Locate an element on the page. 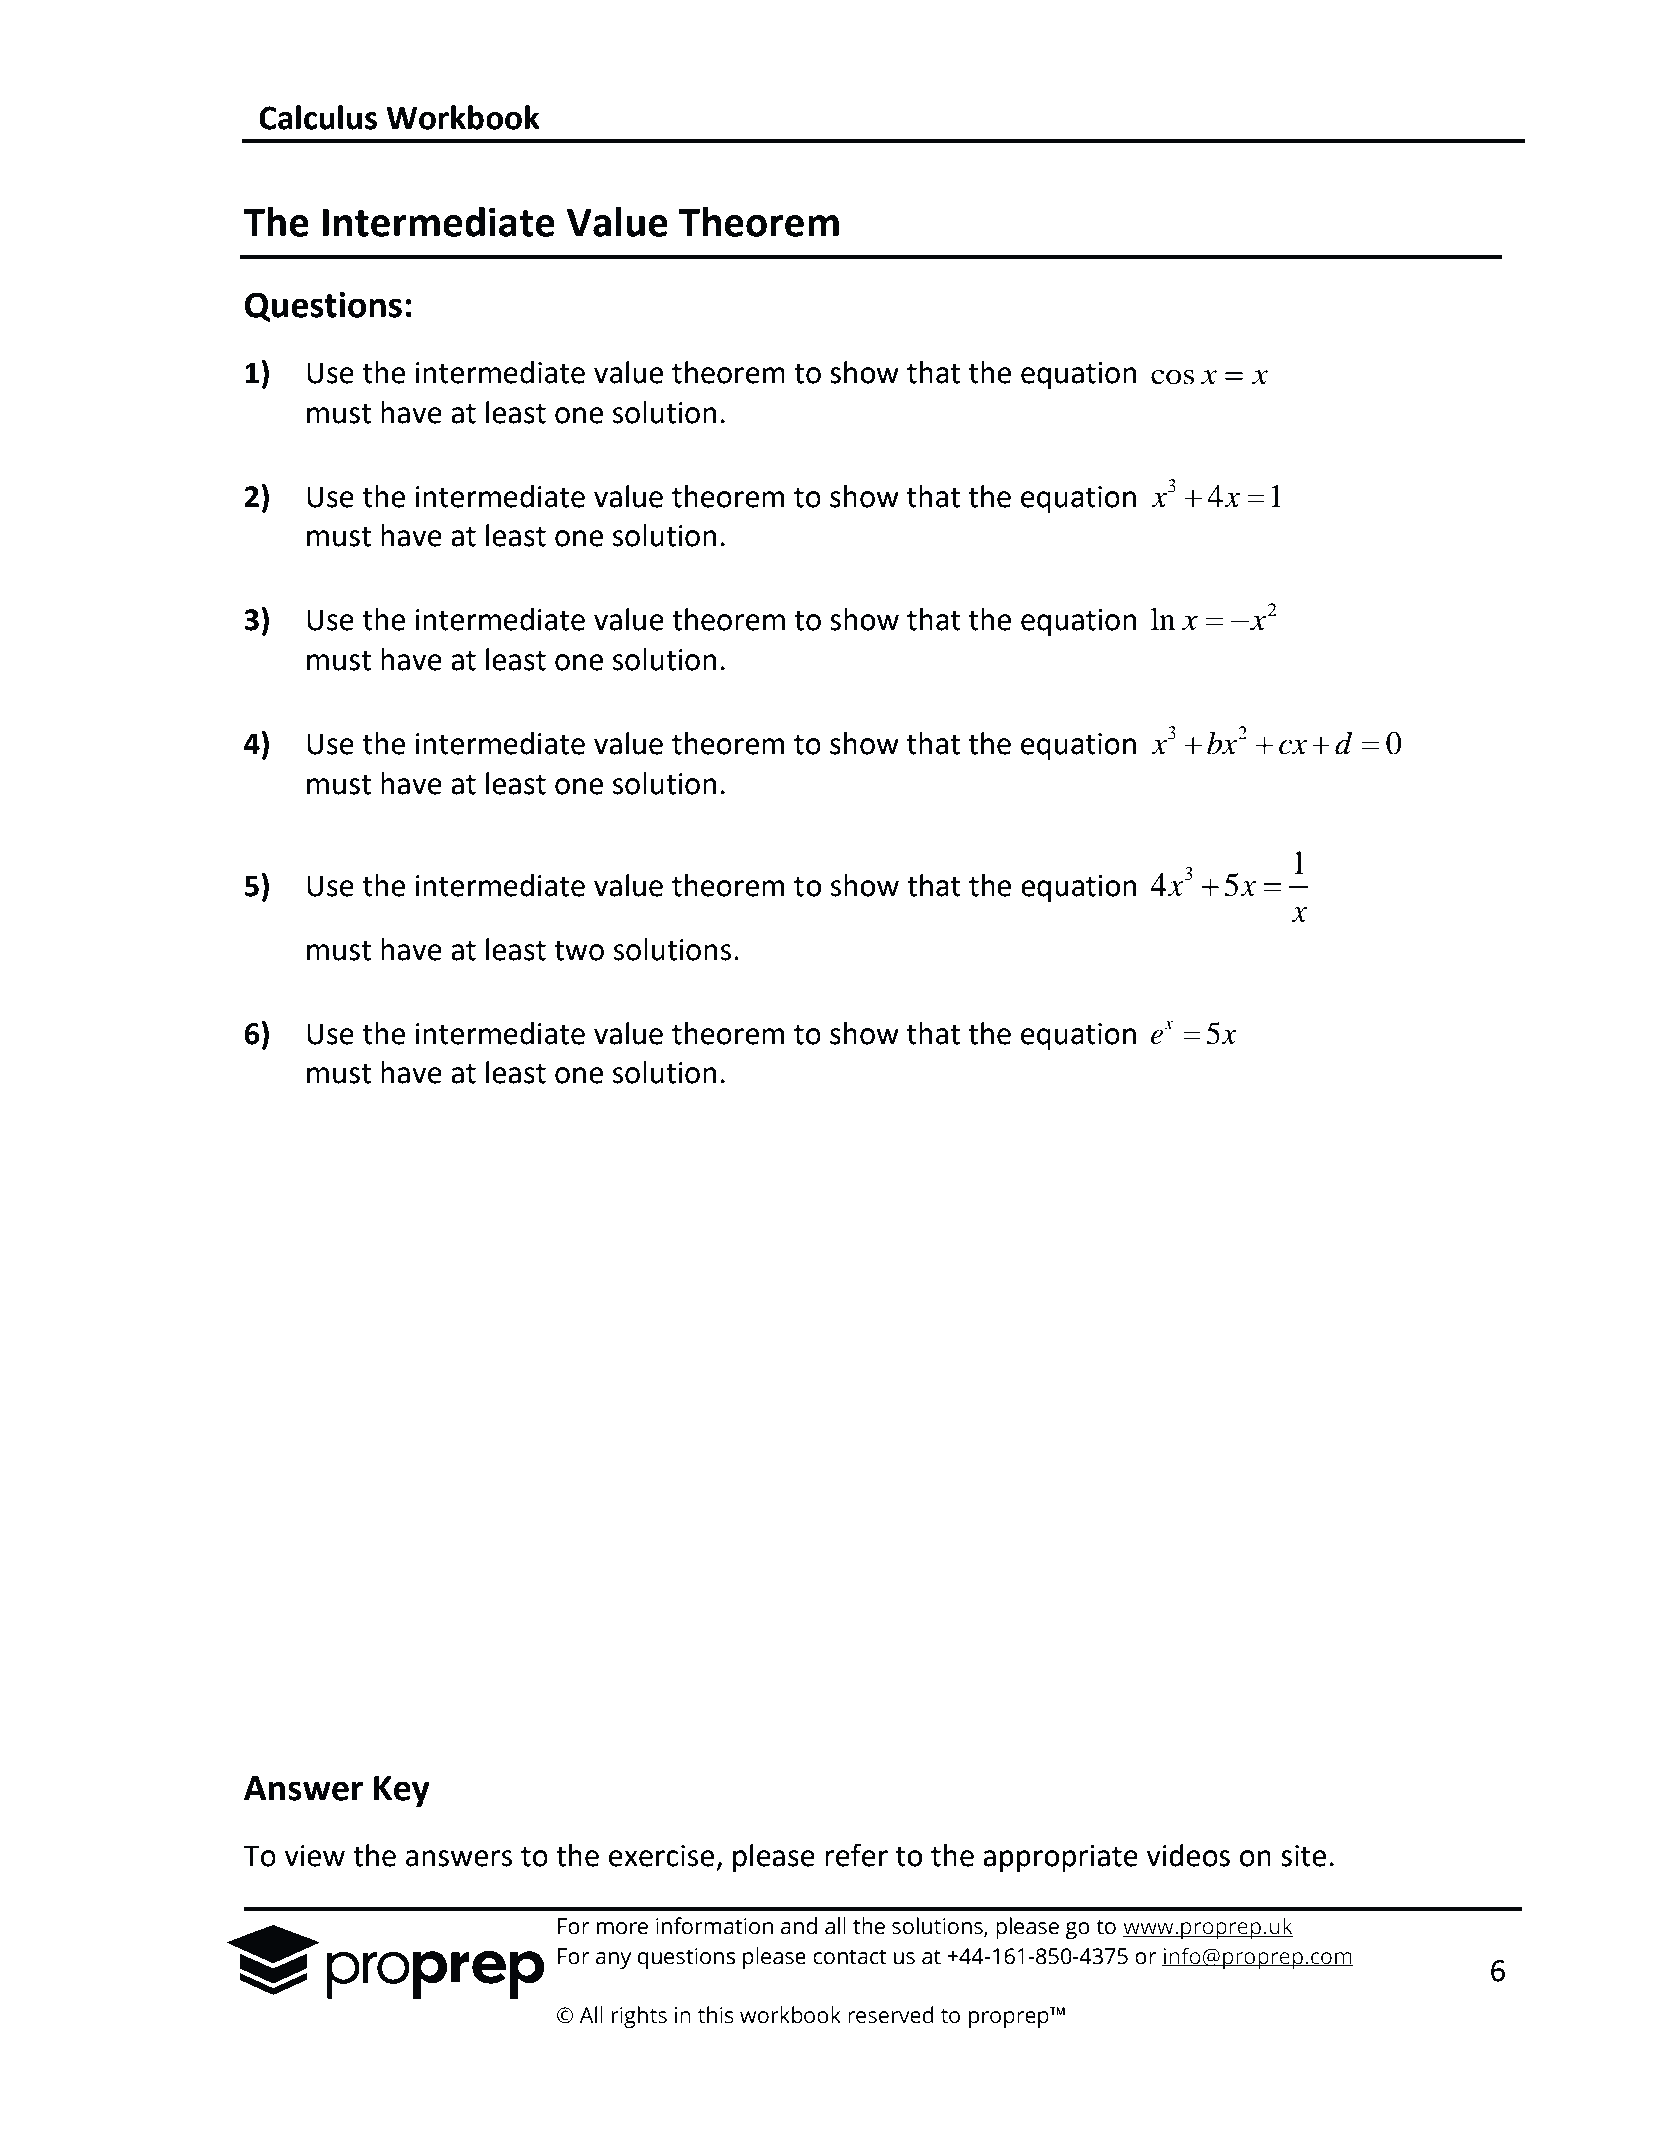  Key is located at coordinates (402, 1791).
